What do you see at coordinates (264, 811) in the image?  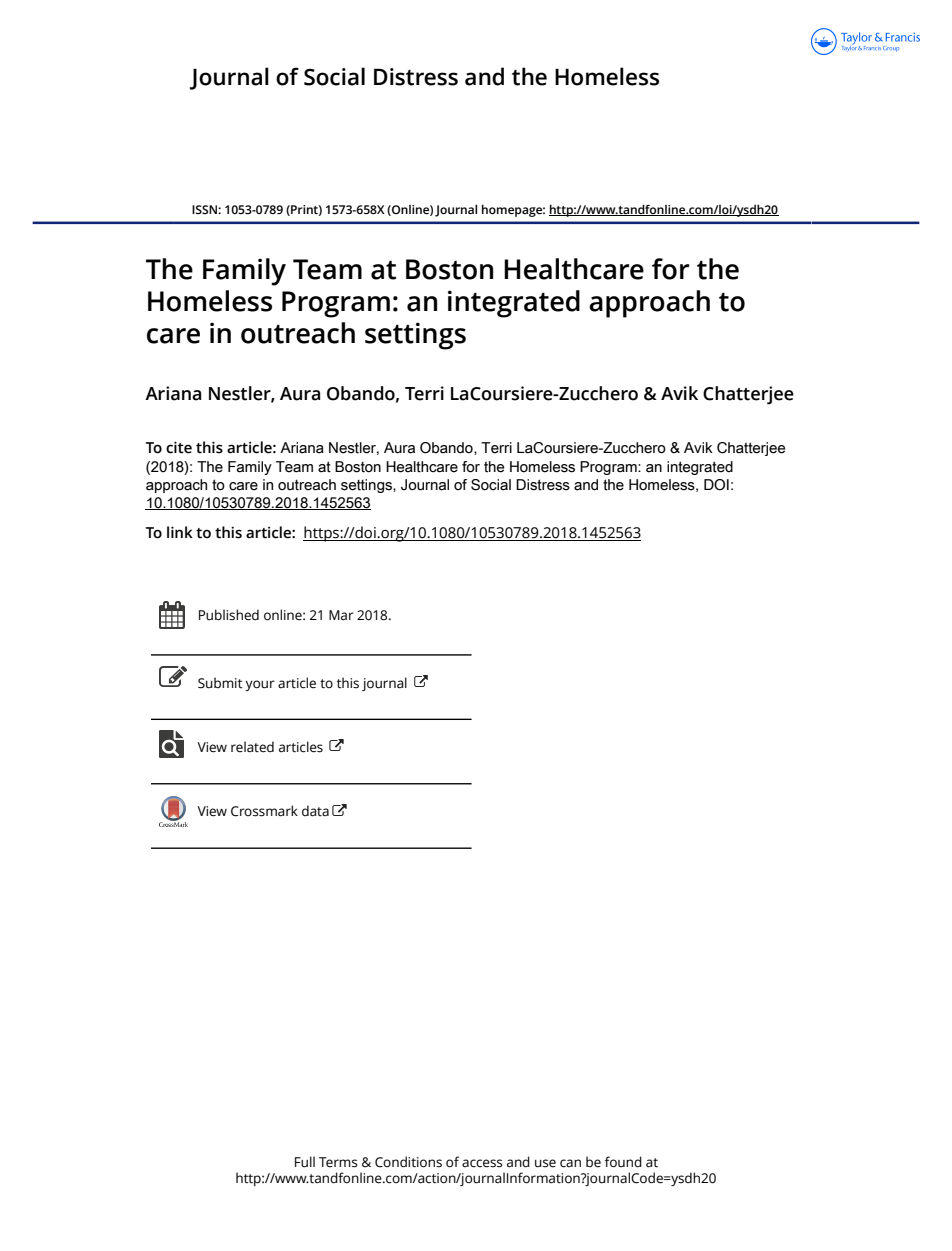 I see `Crossmark` at bounding box center [264, 811].
